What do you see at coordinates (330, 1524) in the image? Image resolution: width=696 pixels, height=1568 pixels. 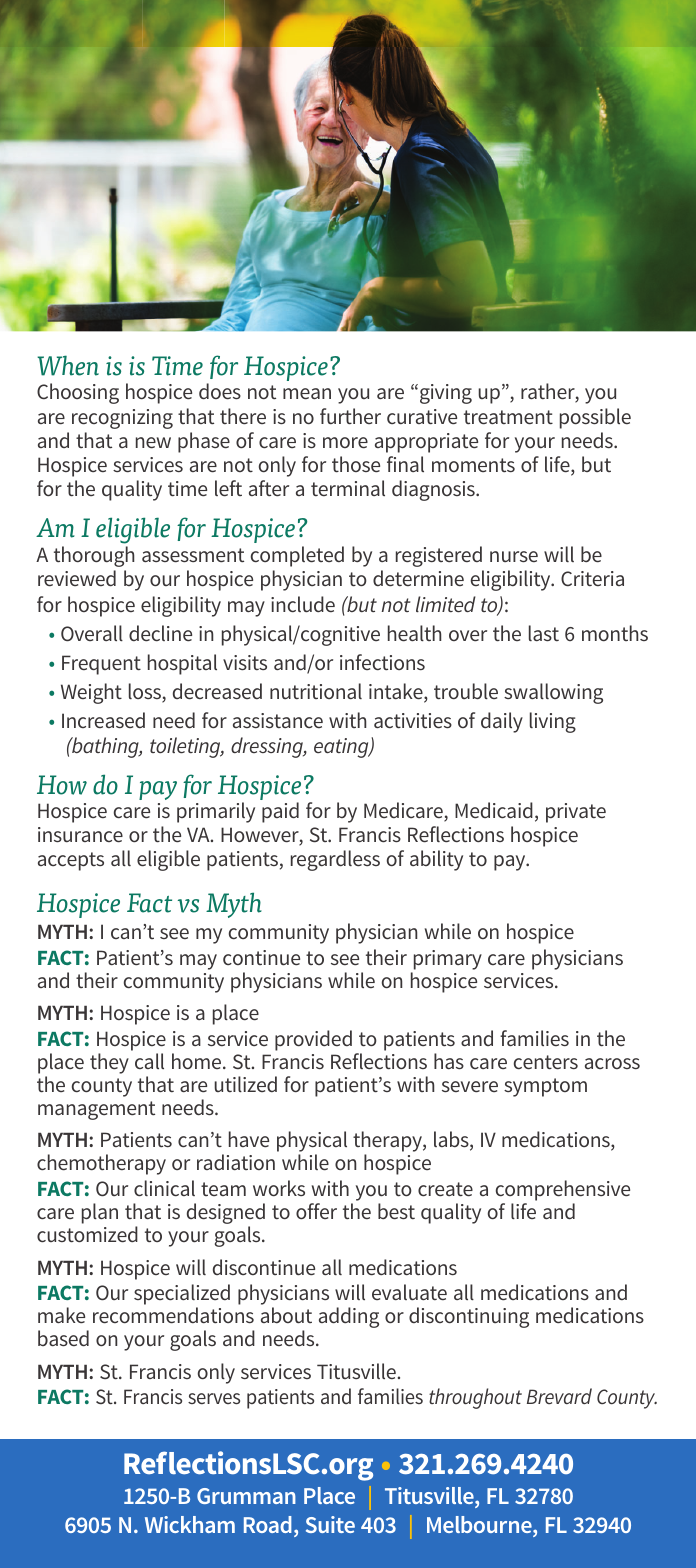 I see `Suite` at bounding box center [330, 1524].
